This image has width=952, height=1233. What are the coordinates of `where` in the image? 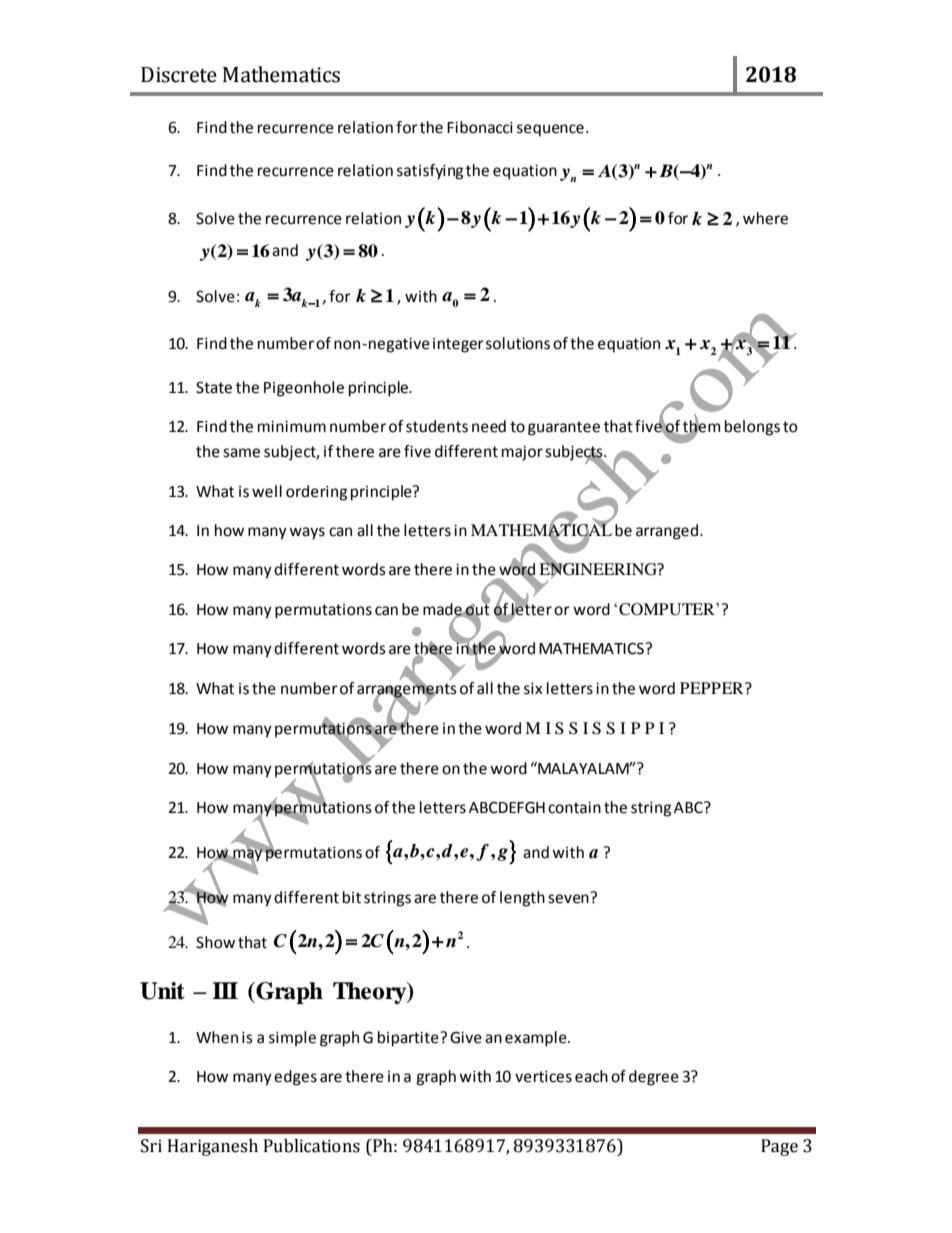 It's located at (765, 218).
